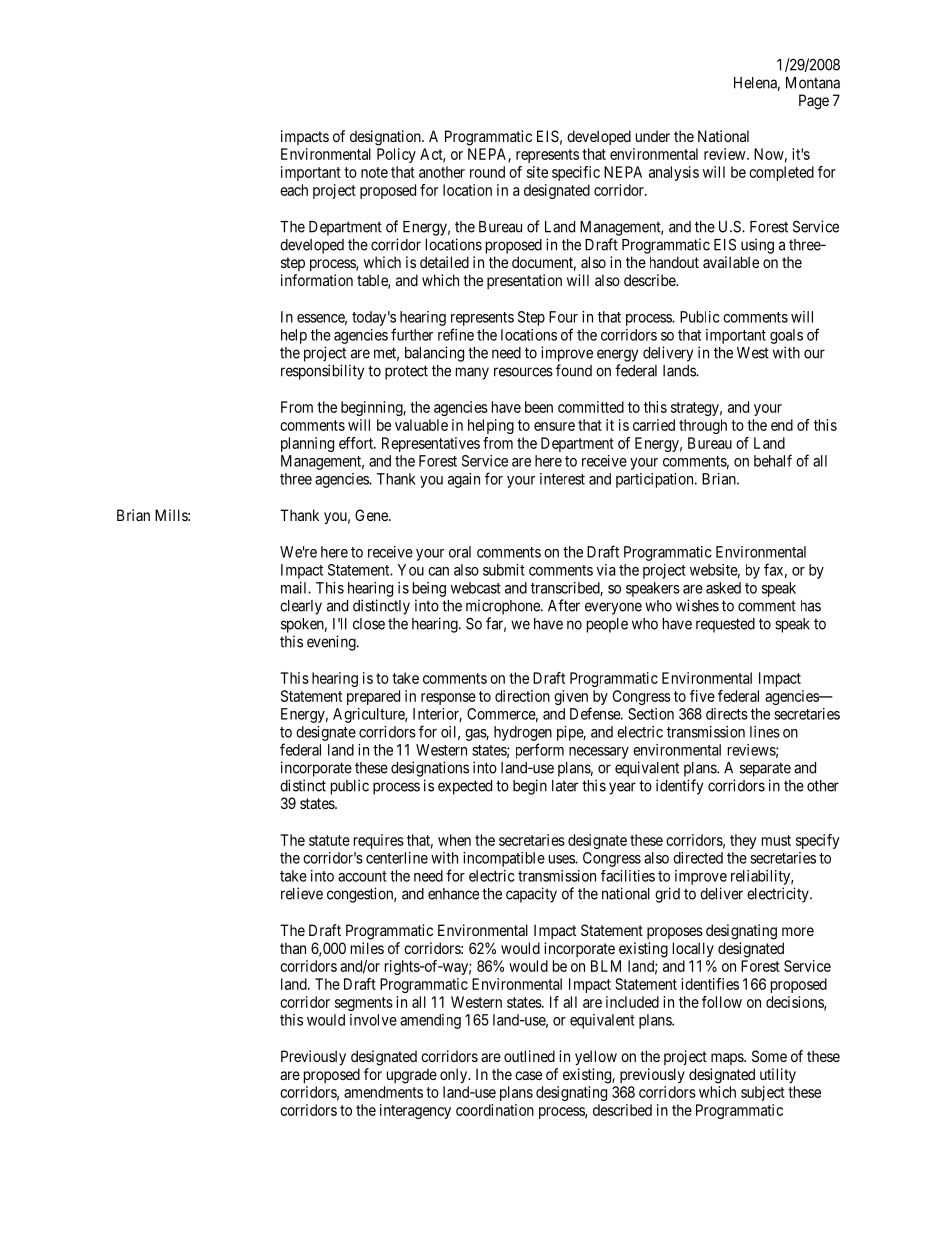 This screenshot has height=1233, width=952. Describe the element at coordinates (528, 1075) in the screenshot. I see `case` at that location.
